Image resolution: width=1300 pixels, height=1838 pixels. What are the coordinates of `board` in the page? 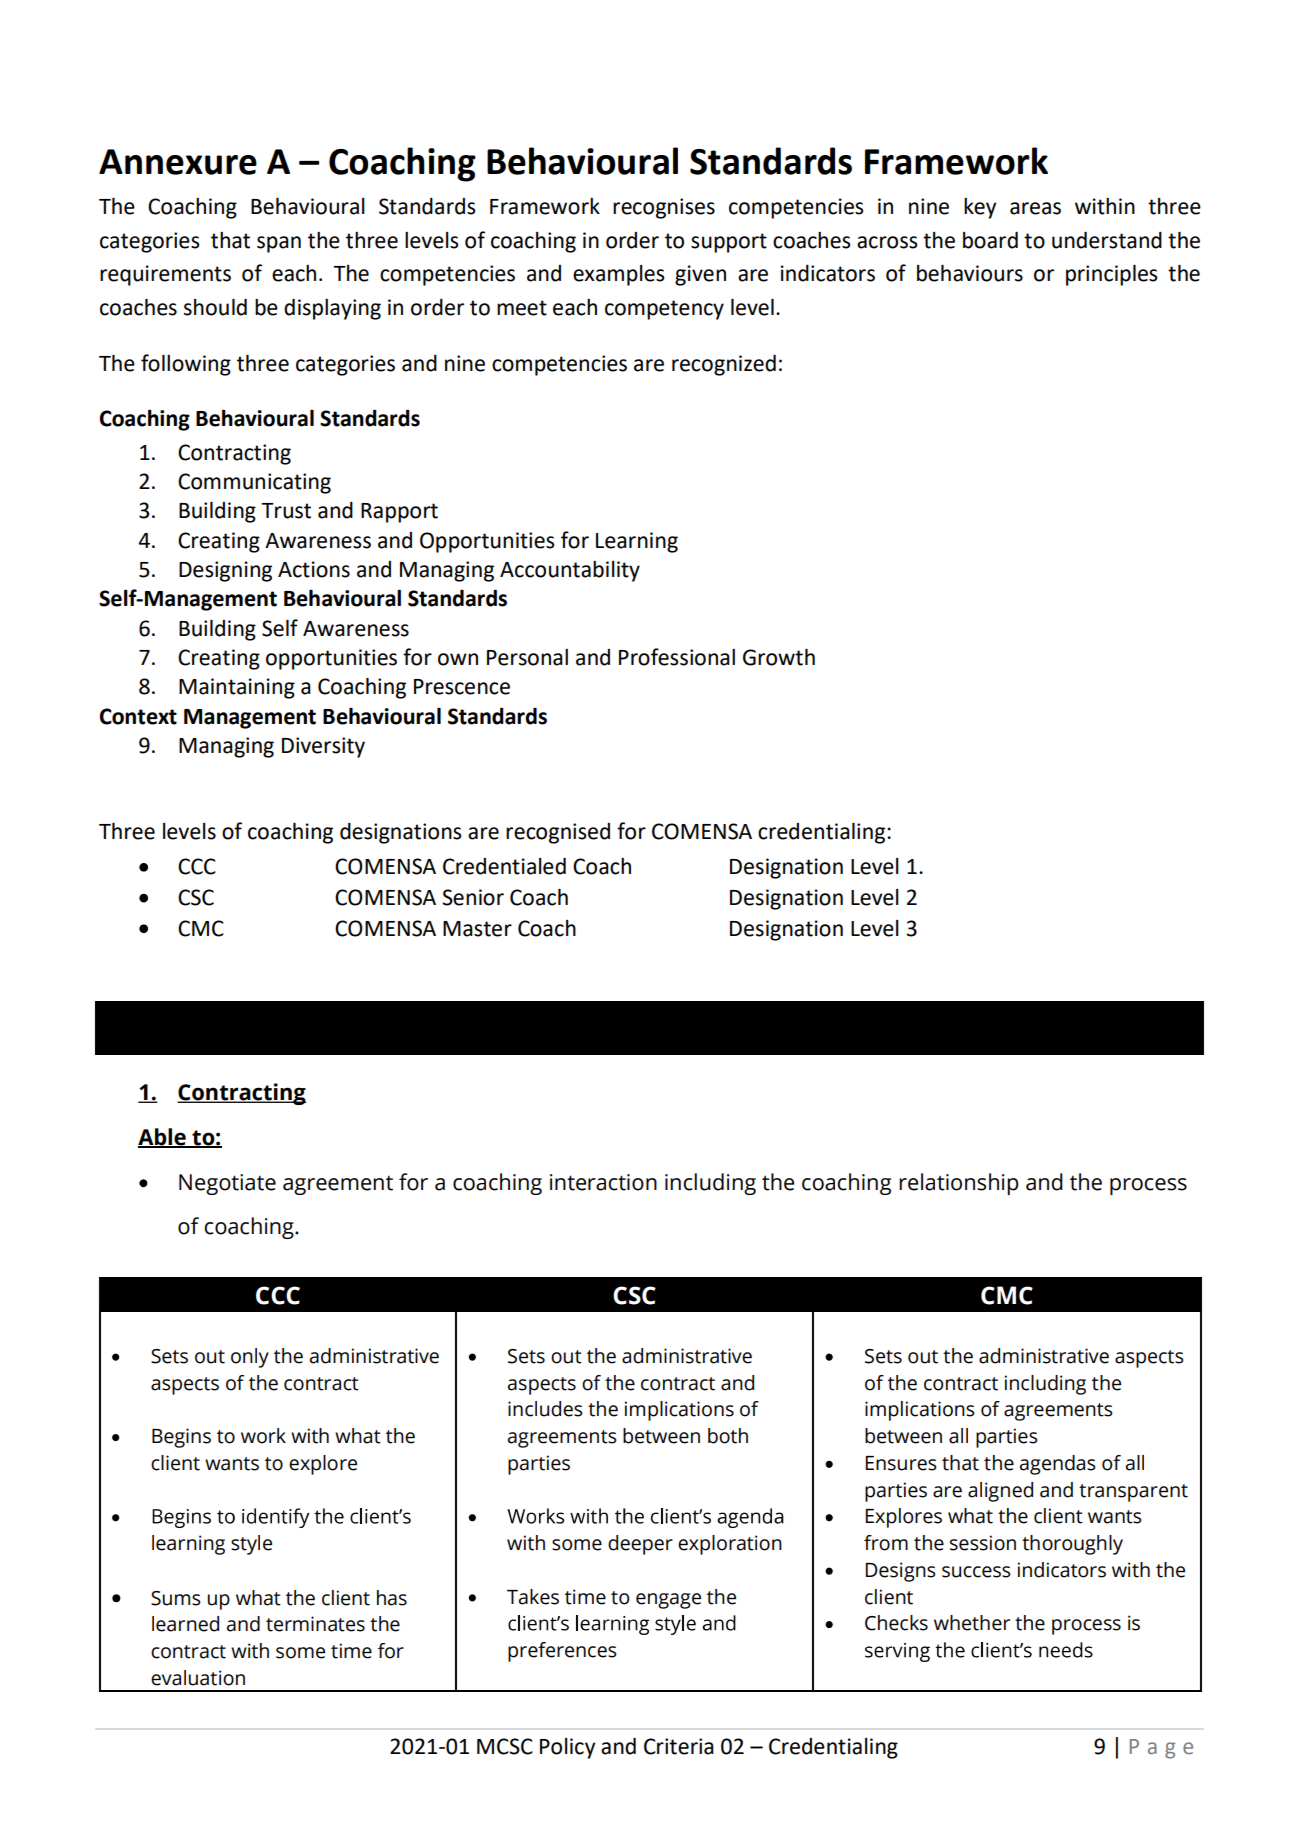 It's located at (990, 240).
